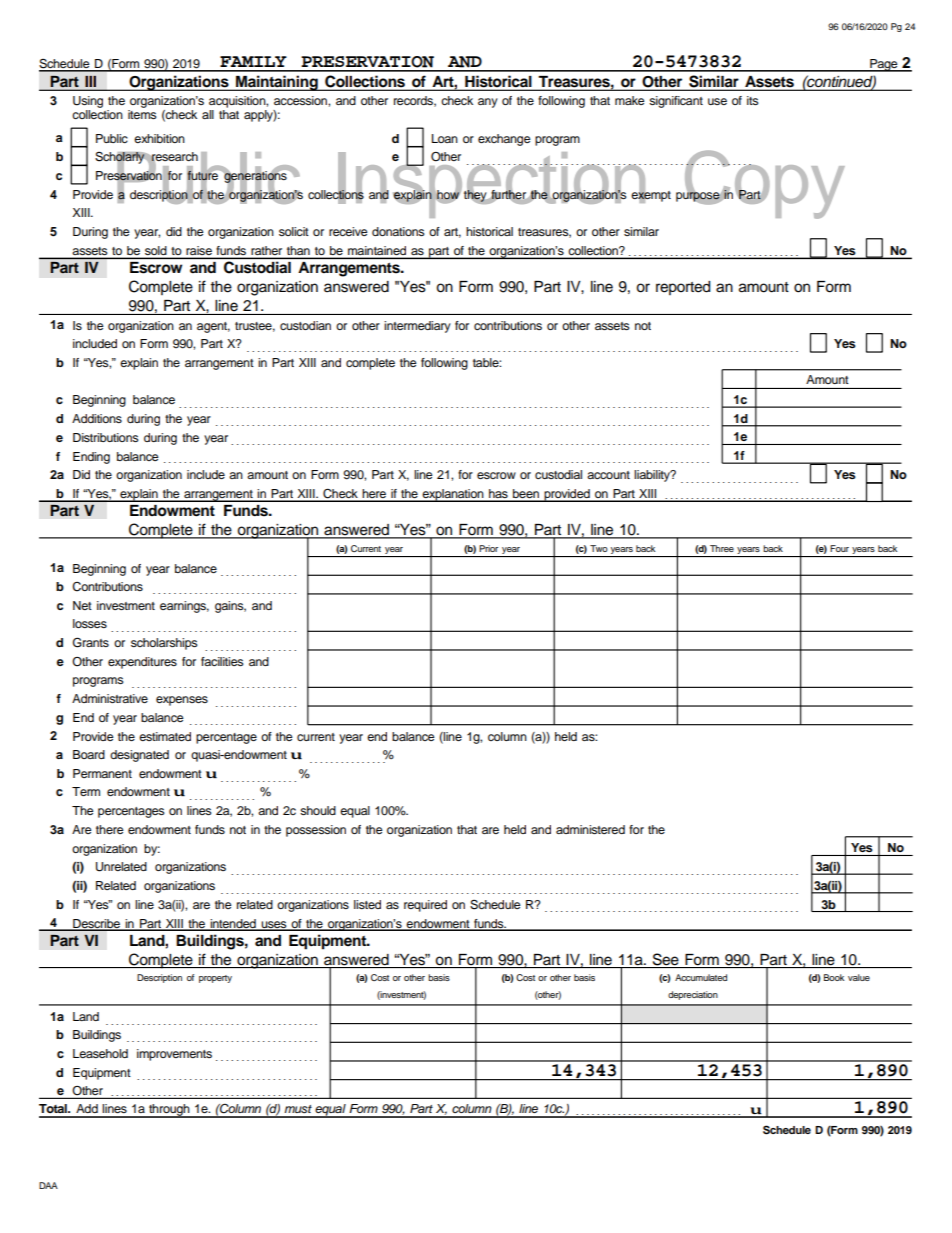 The height and width of the screenshot is (1233, 952). What do you see at coordinates (142, 114) in the screenshot?
I see `items` at bounding box center [142, 114].
